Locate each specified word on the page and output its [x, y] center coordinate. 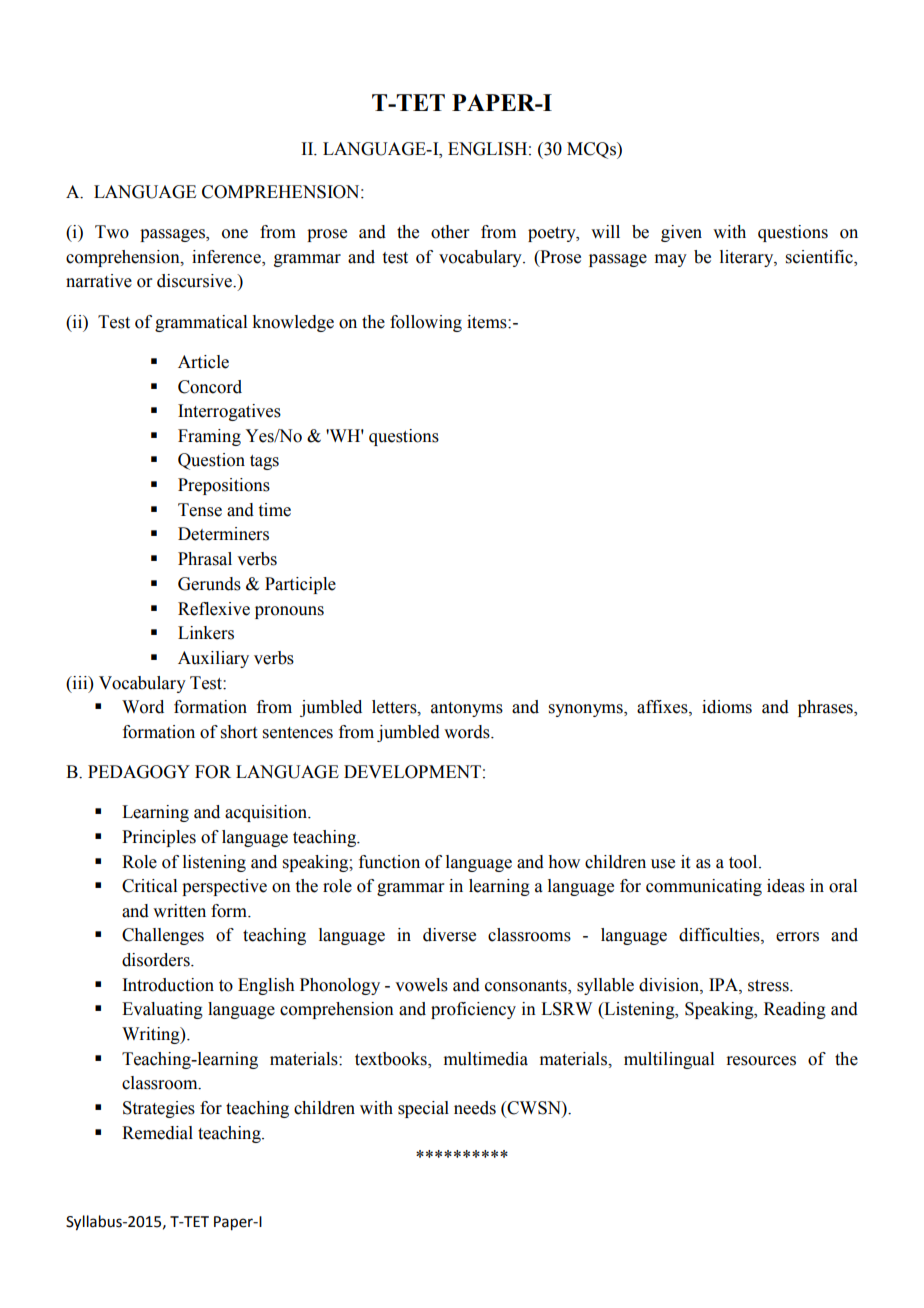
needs [475, 1108]
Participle [300, 585]
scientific [820, 258]
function [389, 862]
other [450, 232]
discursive [195, 281]
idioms [727, 707]
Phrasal [205, 559]
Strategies [159, 1109]
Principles [159, 838]
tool [744, 862]
